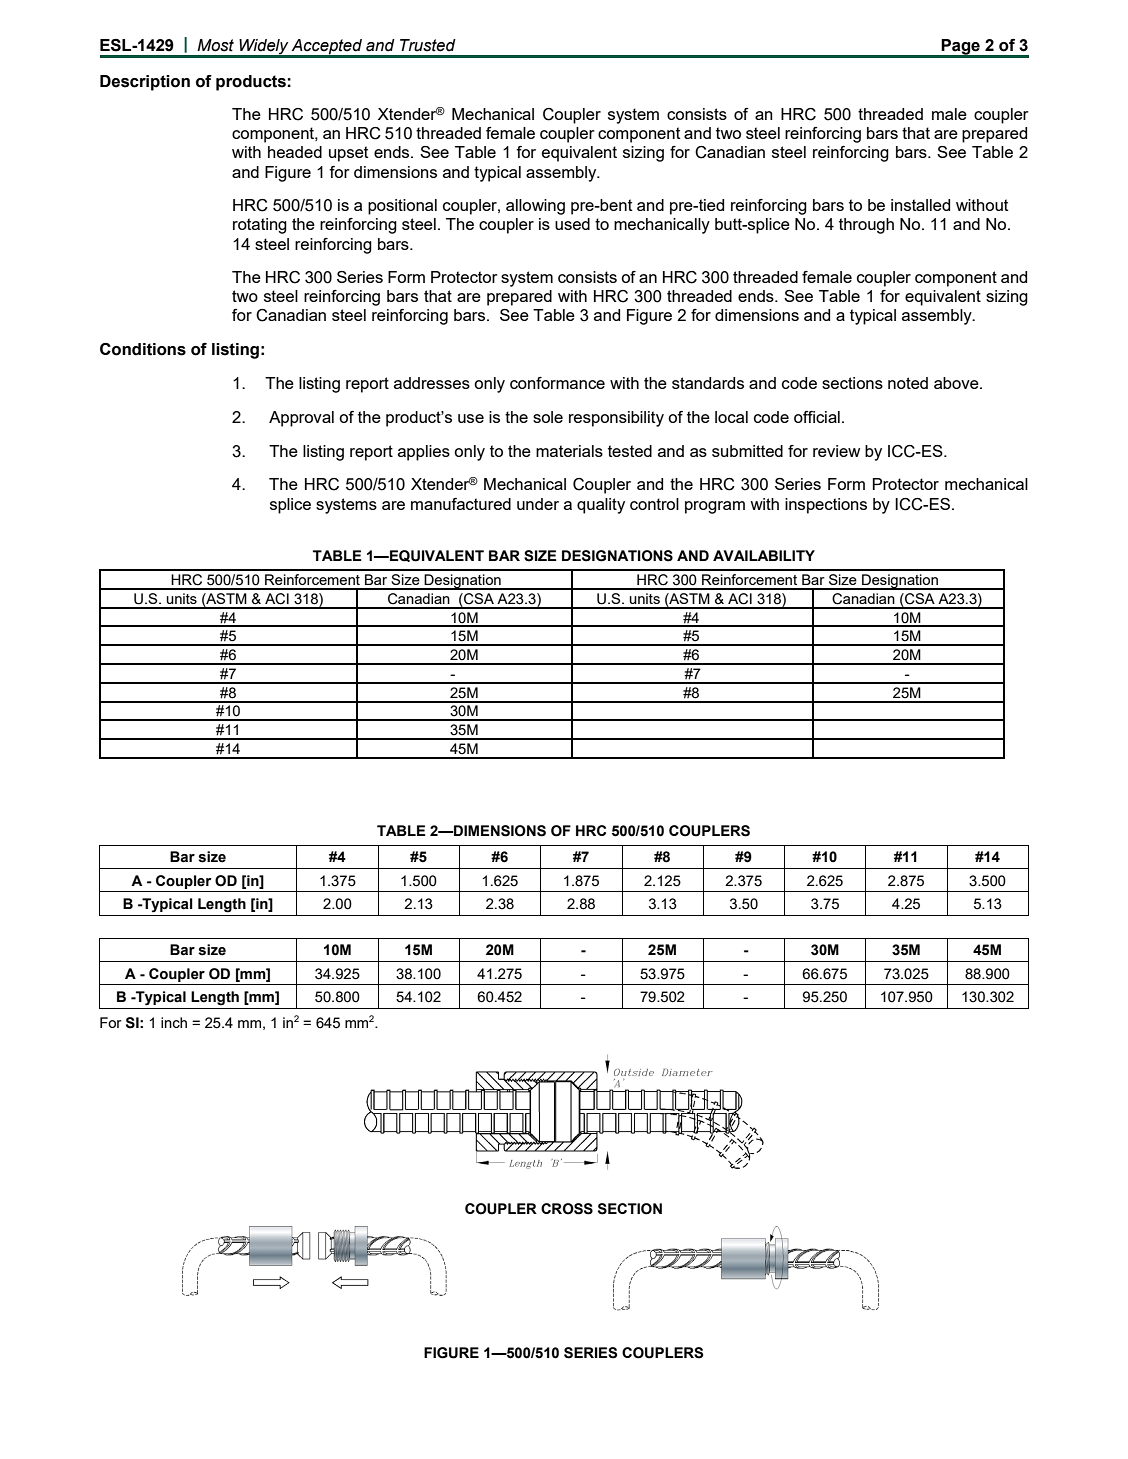 The image size is (1128, 1459). I want to click on Trusted, so click(428, 45).
